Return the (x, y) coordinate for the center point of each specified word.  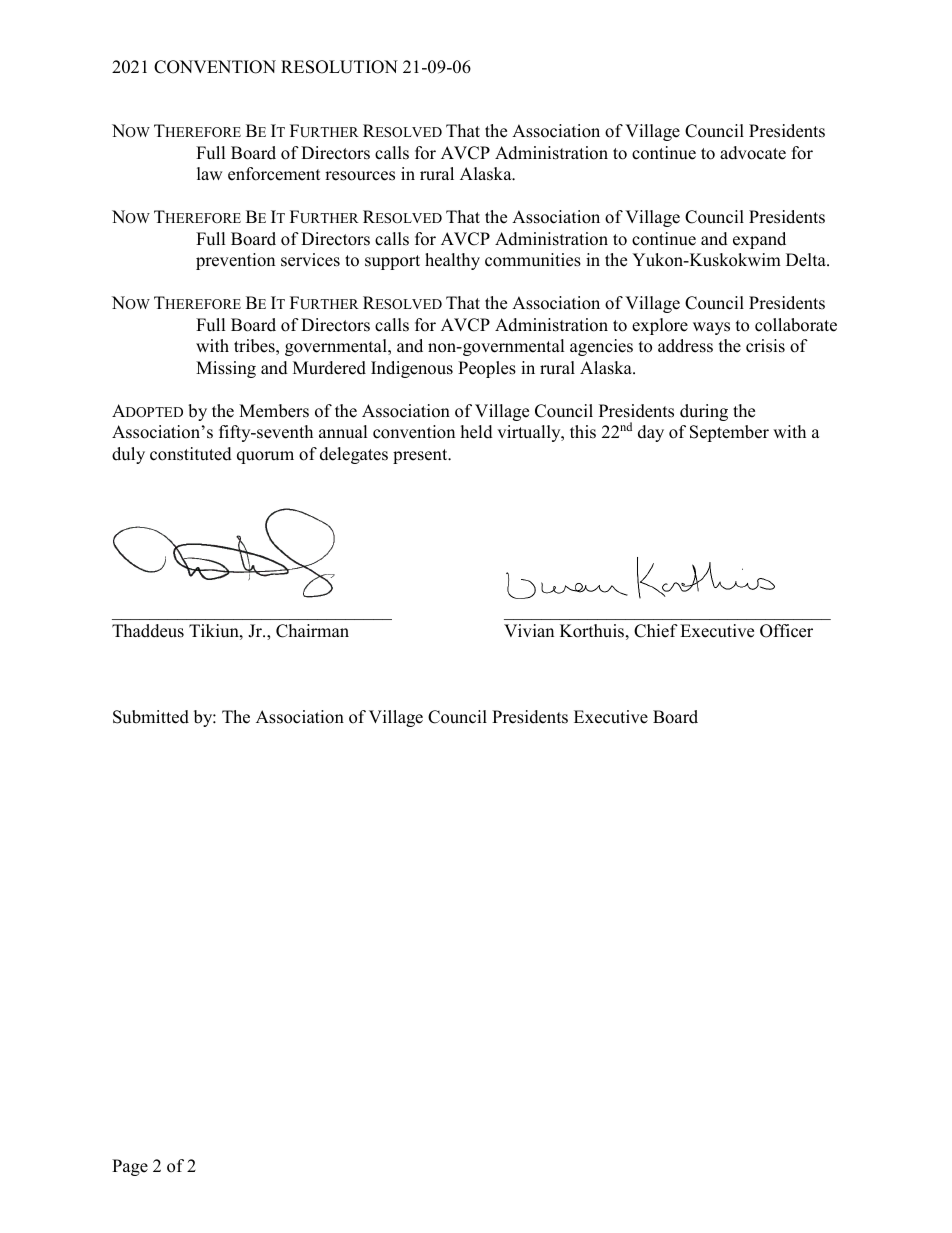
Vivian (529, 630)
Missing (226, 369)
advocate (753, 153)
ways (711, 328)
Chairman (312, 631)
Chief (656, 631)
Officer (786, 631)
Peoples (487, 369)
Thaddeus (148, 631)
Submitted (151, 717)
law (210, 173)
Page (130, 1167)
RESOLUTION (339, 67)
